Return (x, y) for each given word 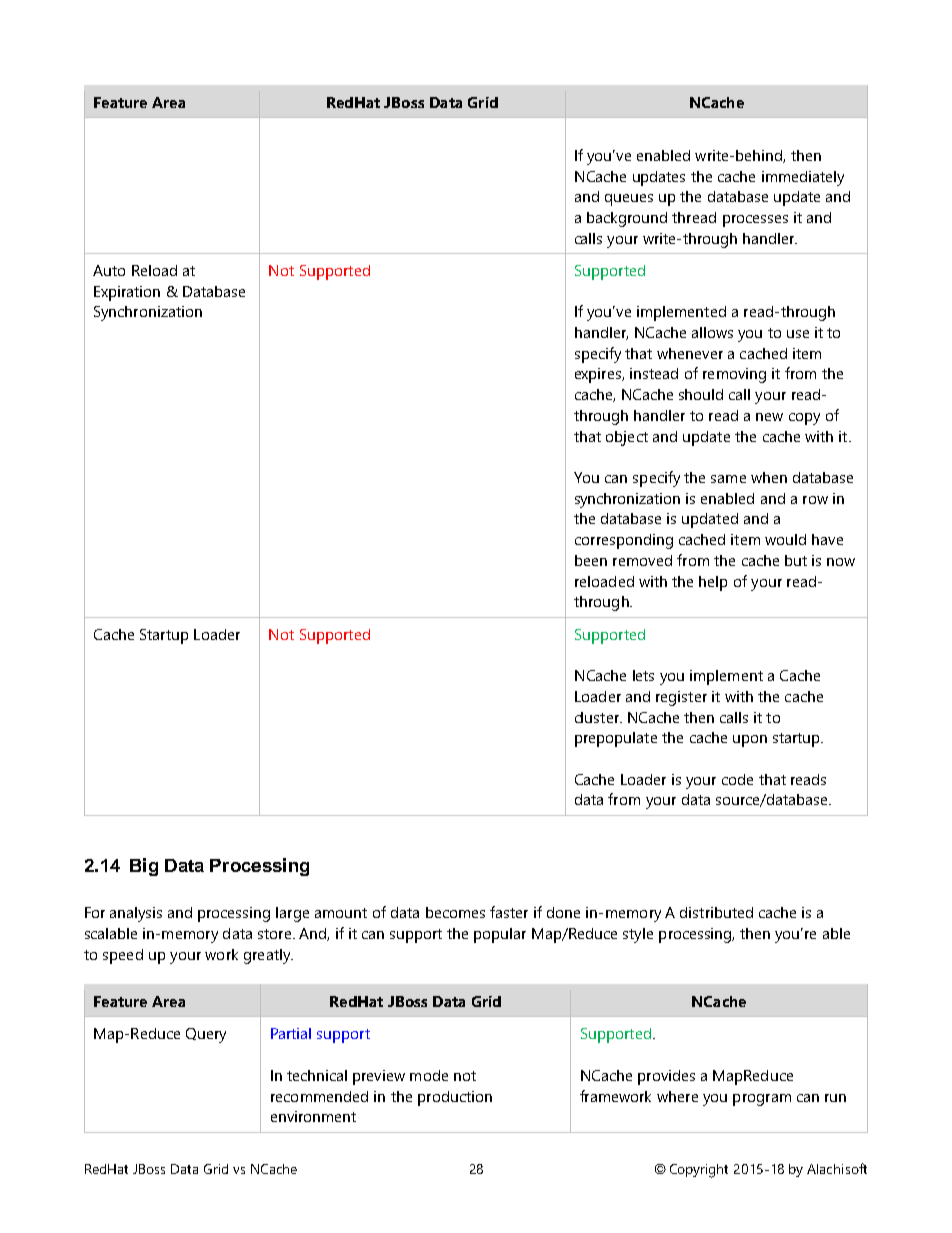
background (627, 219)
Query (206, 1035)
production (455, 1098)
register (681, 698)
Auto (109, 270)
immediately (803, 178)
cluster (598, 717)
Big (144, 867)
